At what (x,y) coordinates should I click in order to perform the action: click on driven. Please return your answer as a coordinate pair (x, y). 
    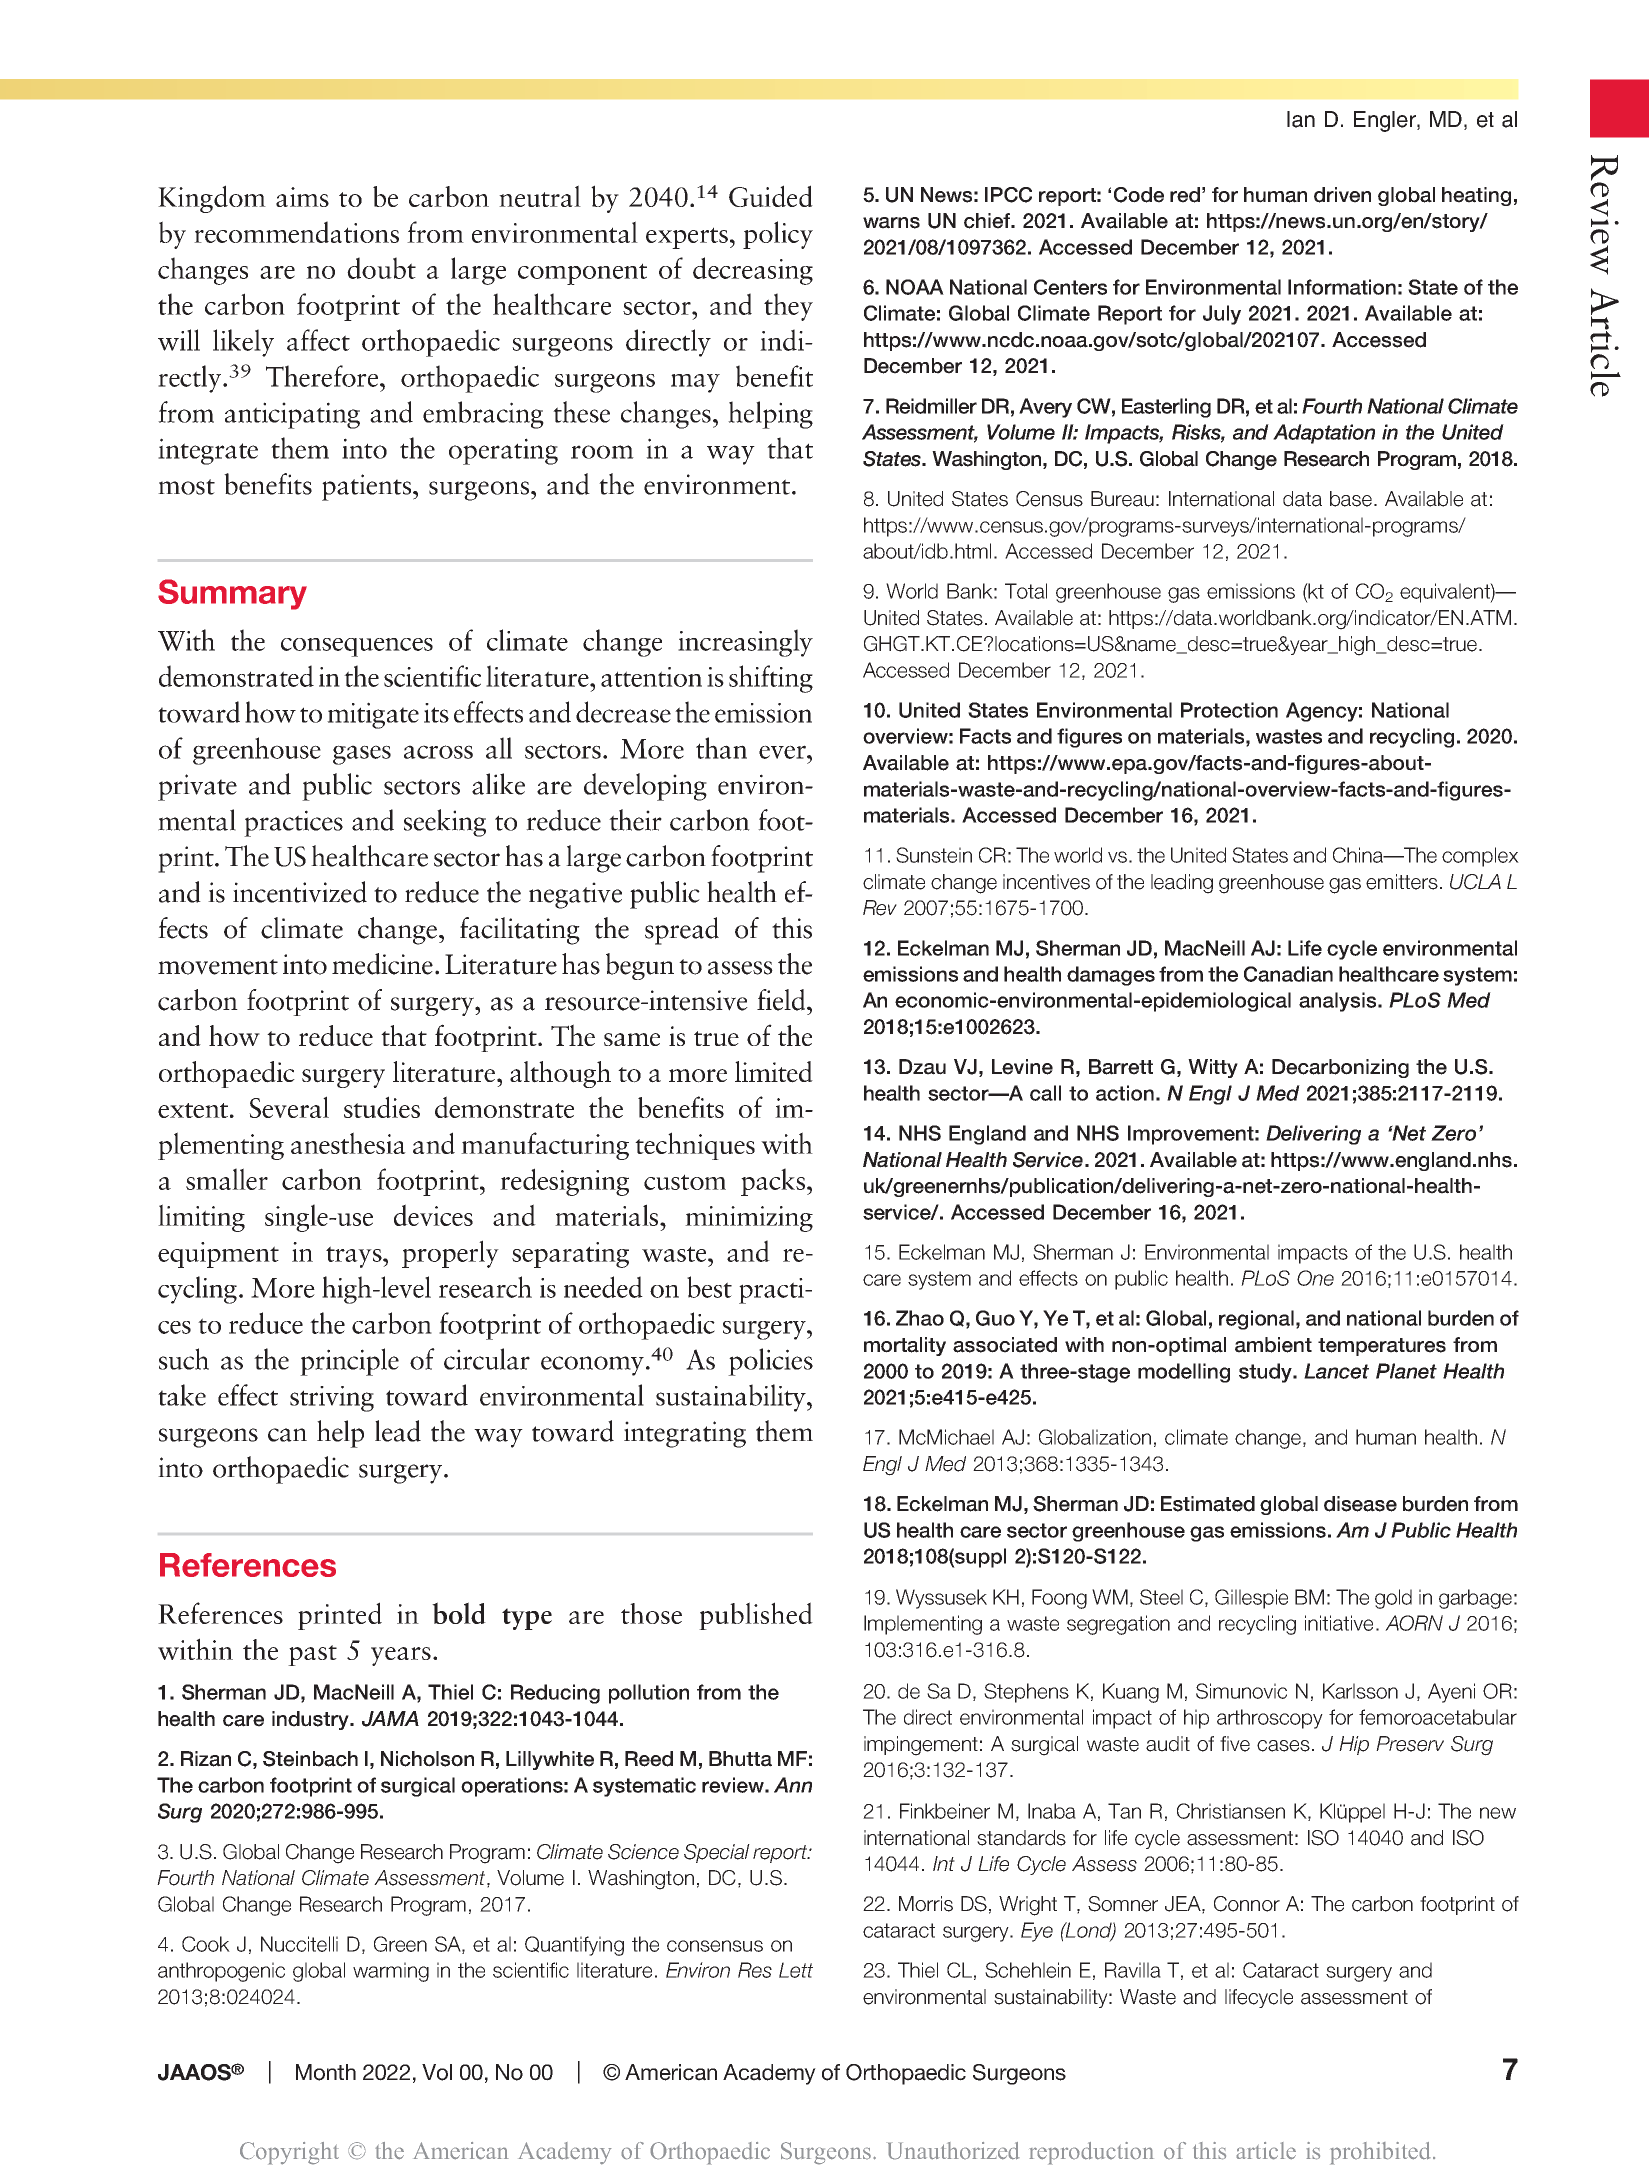
    Looking at the image, I should click on (1342, 195).
